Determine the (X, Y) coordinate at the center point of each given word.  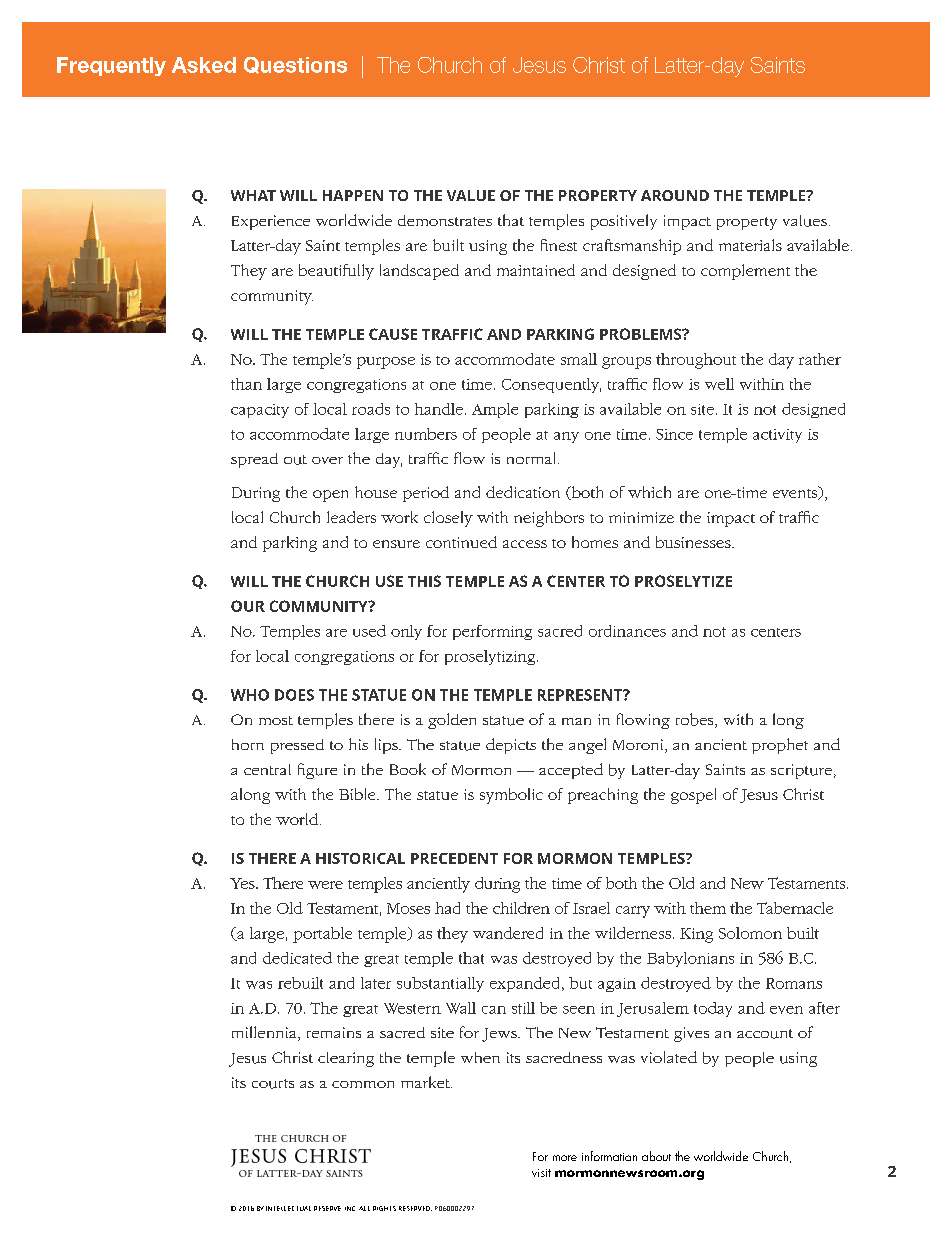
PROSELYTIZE (683, 581)
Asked (204, 65)
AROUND (675, 195)
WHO (250, 695)
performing (492, 632)
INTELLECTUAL (288, 1208)
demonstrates (445, 220)
